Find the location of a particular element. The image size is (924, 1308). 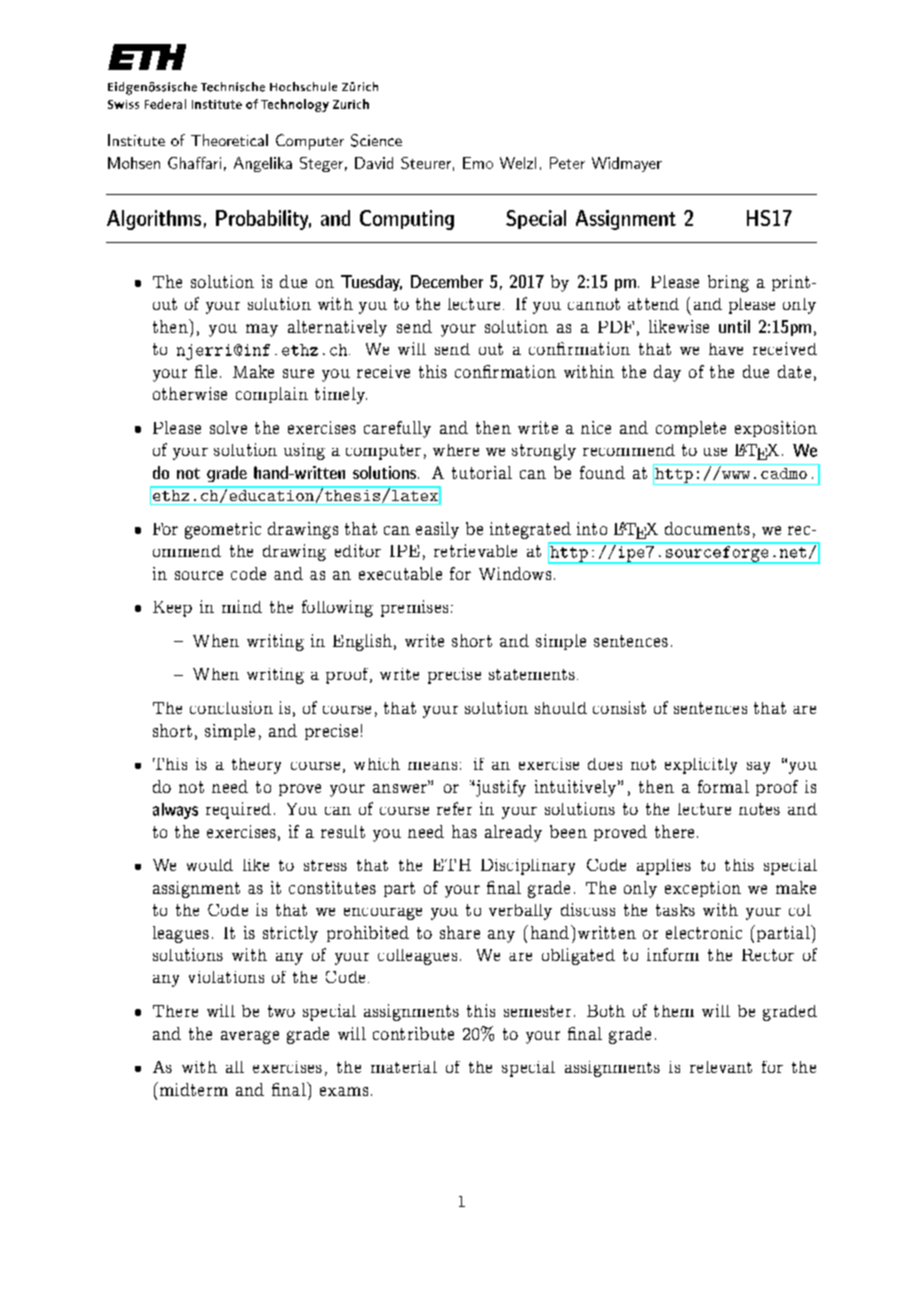

use is located at coordinates (715, 452).
